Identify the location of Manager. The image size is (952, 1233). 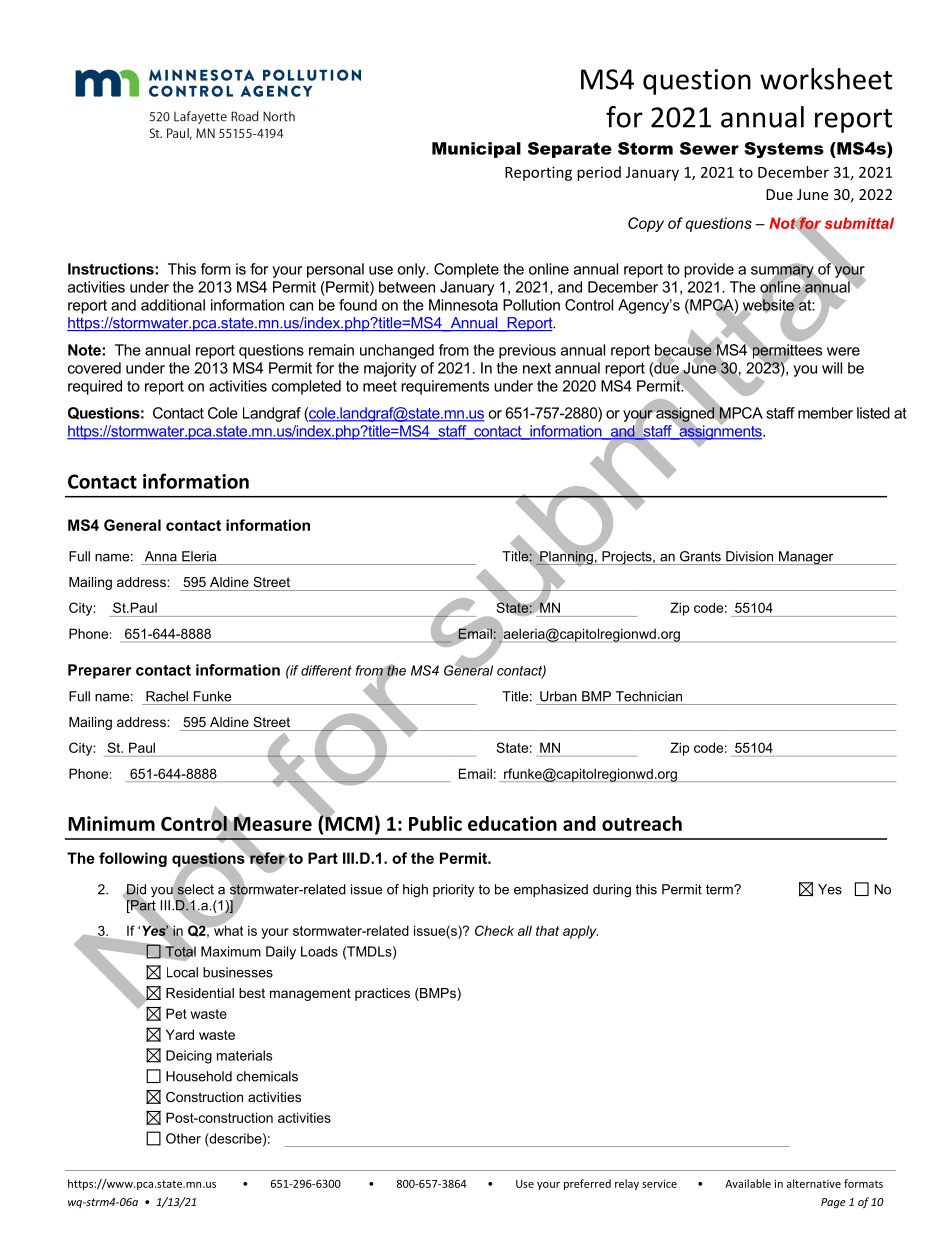
(806, 558).
